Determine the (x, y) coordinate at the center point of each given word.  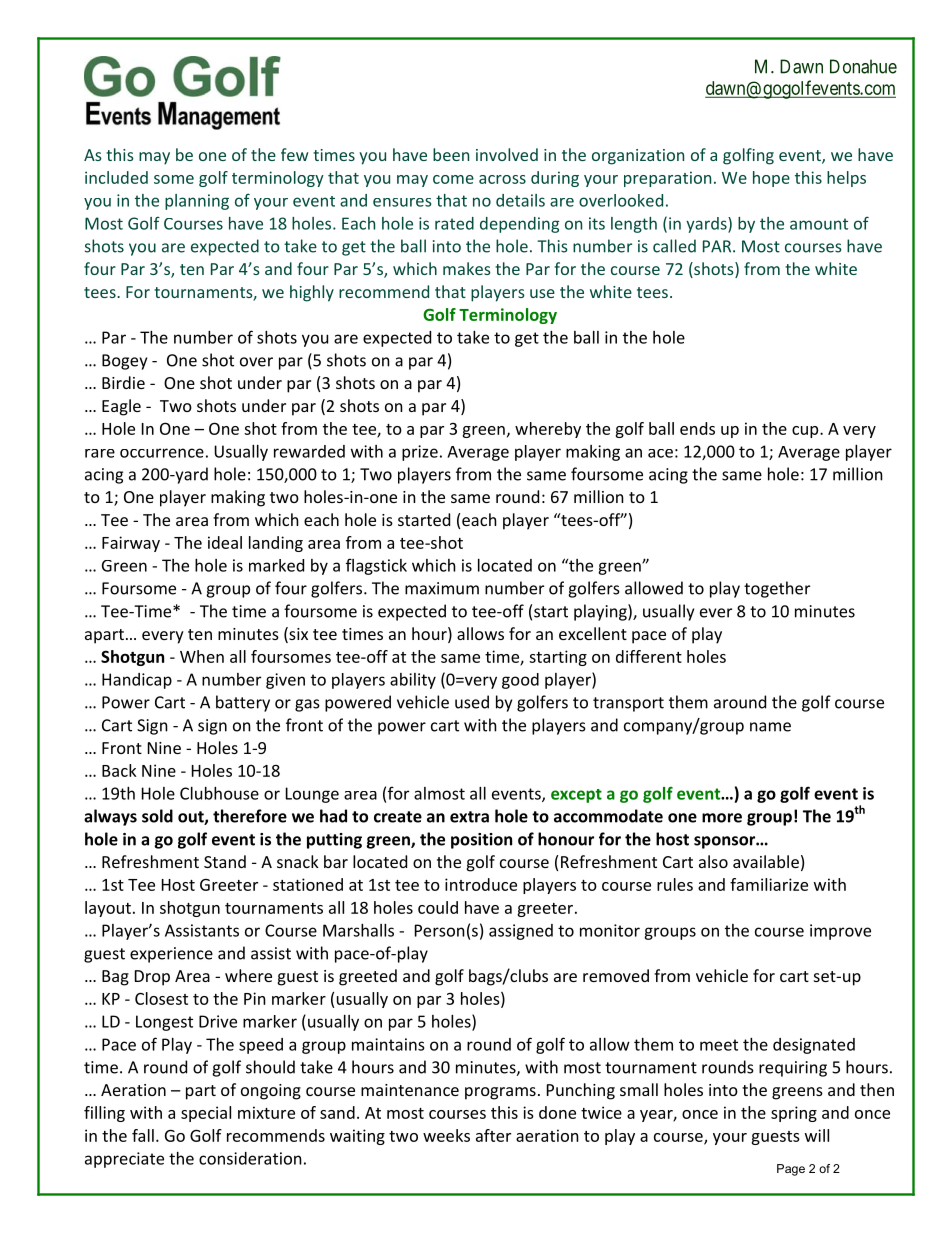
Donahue (863, 66)
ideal (225, 542)
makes (467, 268)
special (206, 1114)
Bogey (124, 362)
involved (507, 154)
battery (243, 703)
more (722, 818)
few (294, 154)
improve (840, 932)
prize (420, 453)
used (472, 702)
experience (171, 955)
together (777, 589)
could (438, 907)
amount (819, 224)
